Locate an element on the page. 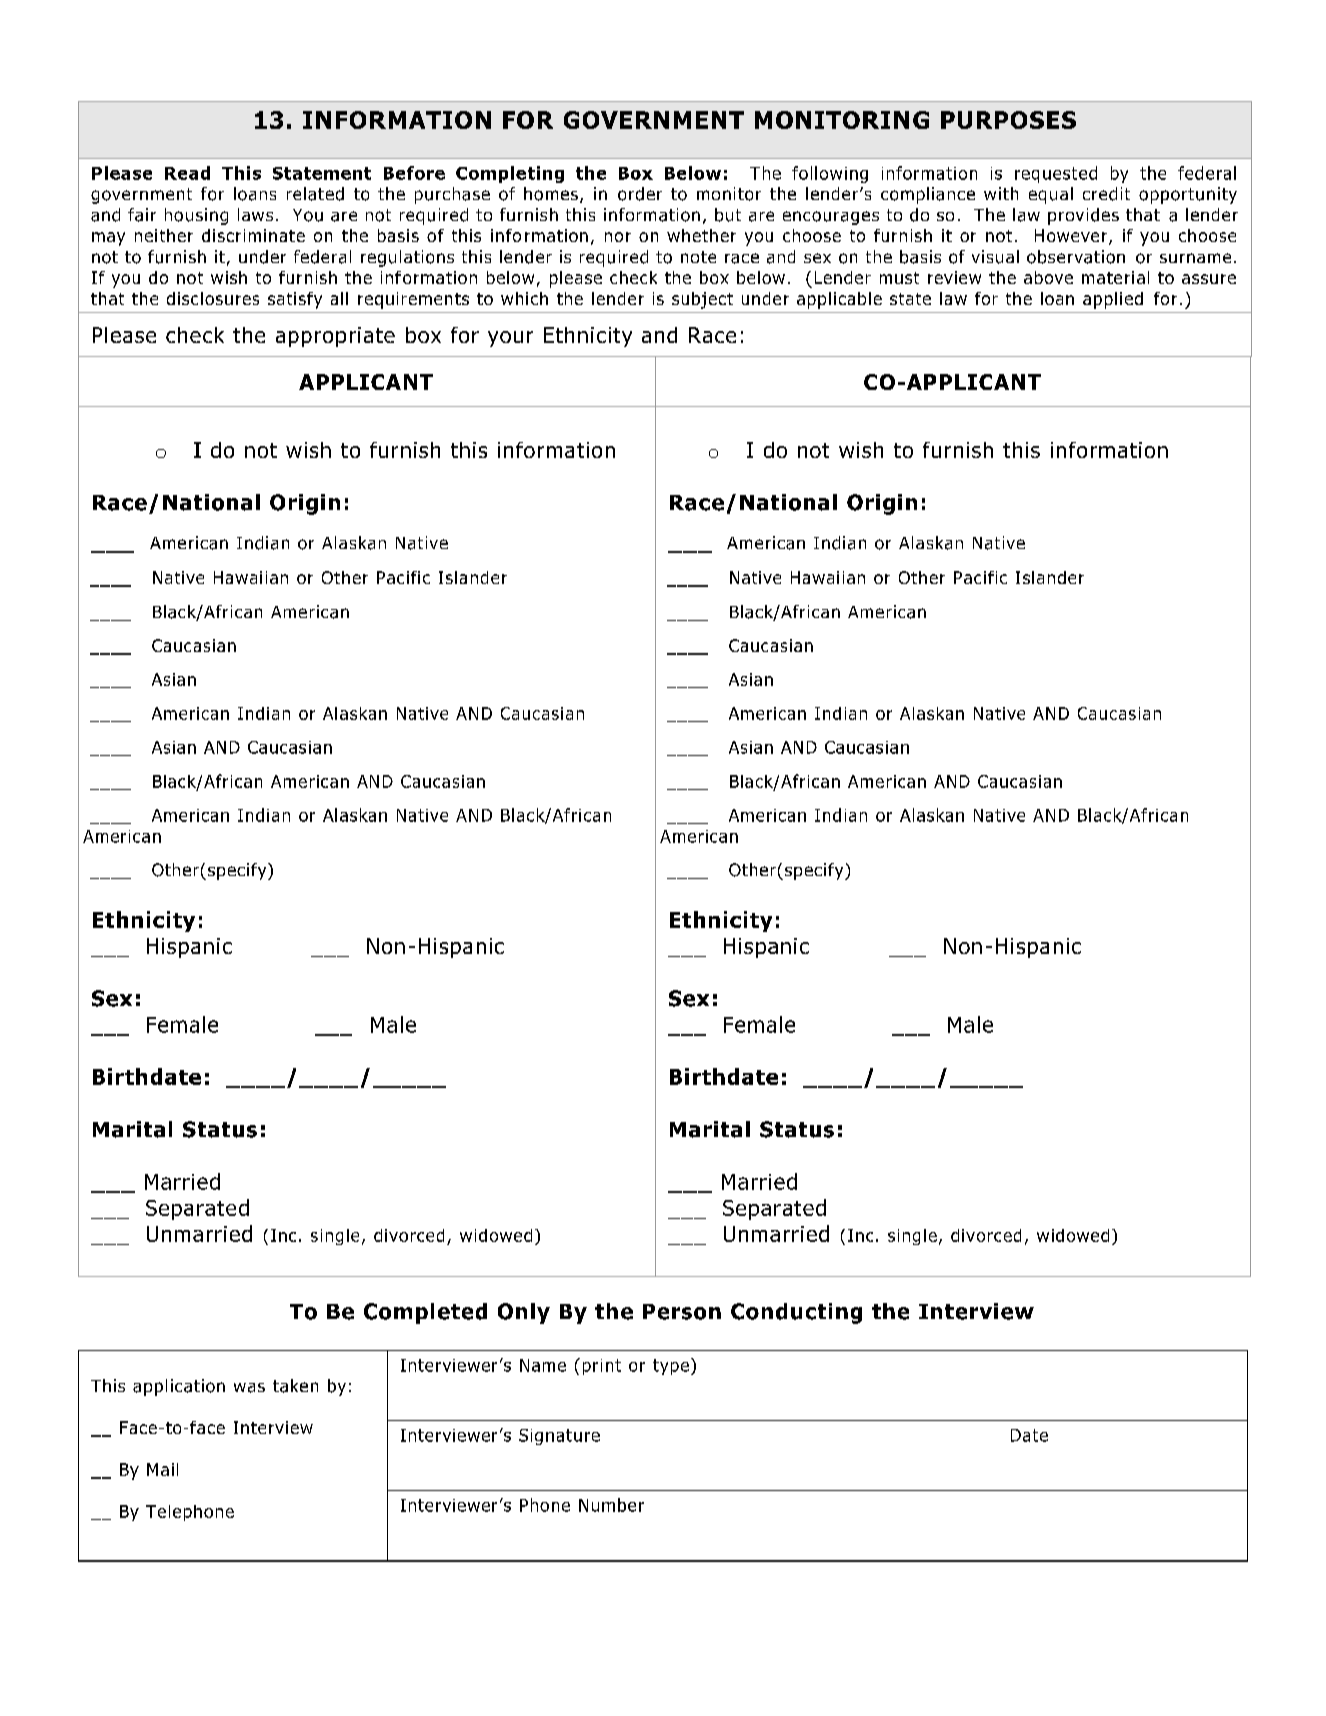 This page has width=1326, height=1716. requested is located at coordinates (1056, 174).
